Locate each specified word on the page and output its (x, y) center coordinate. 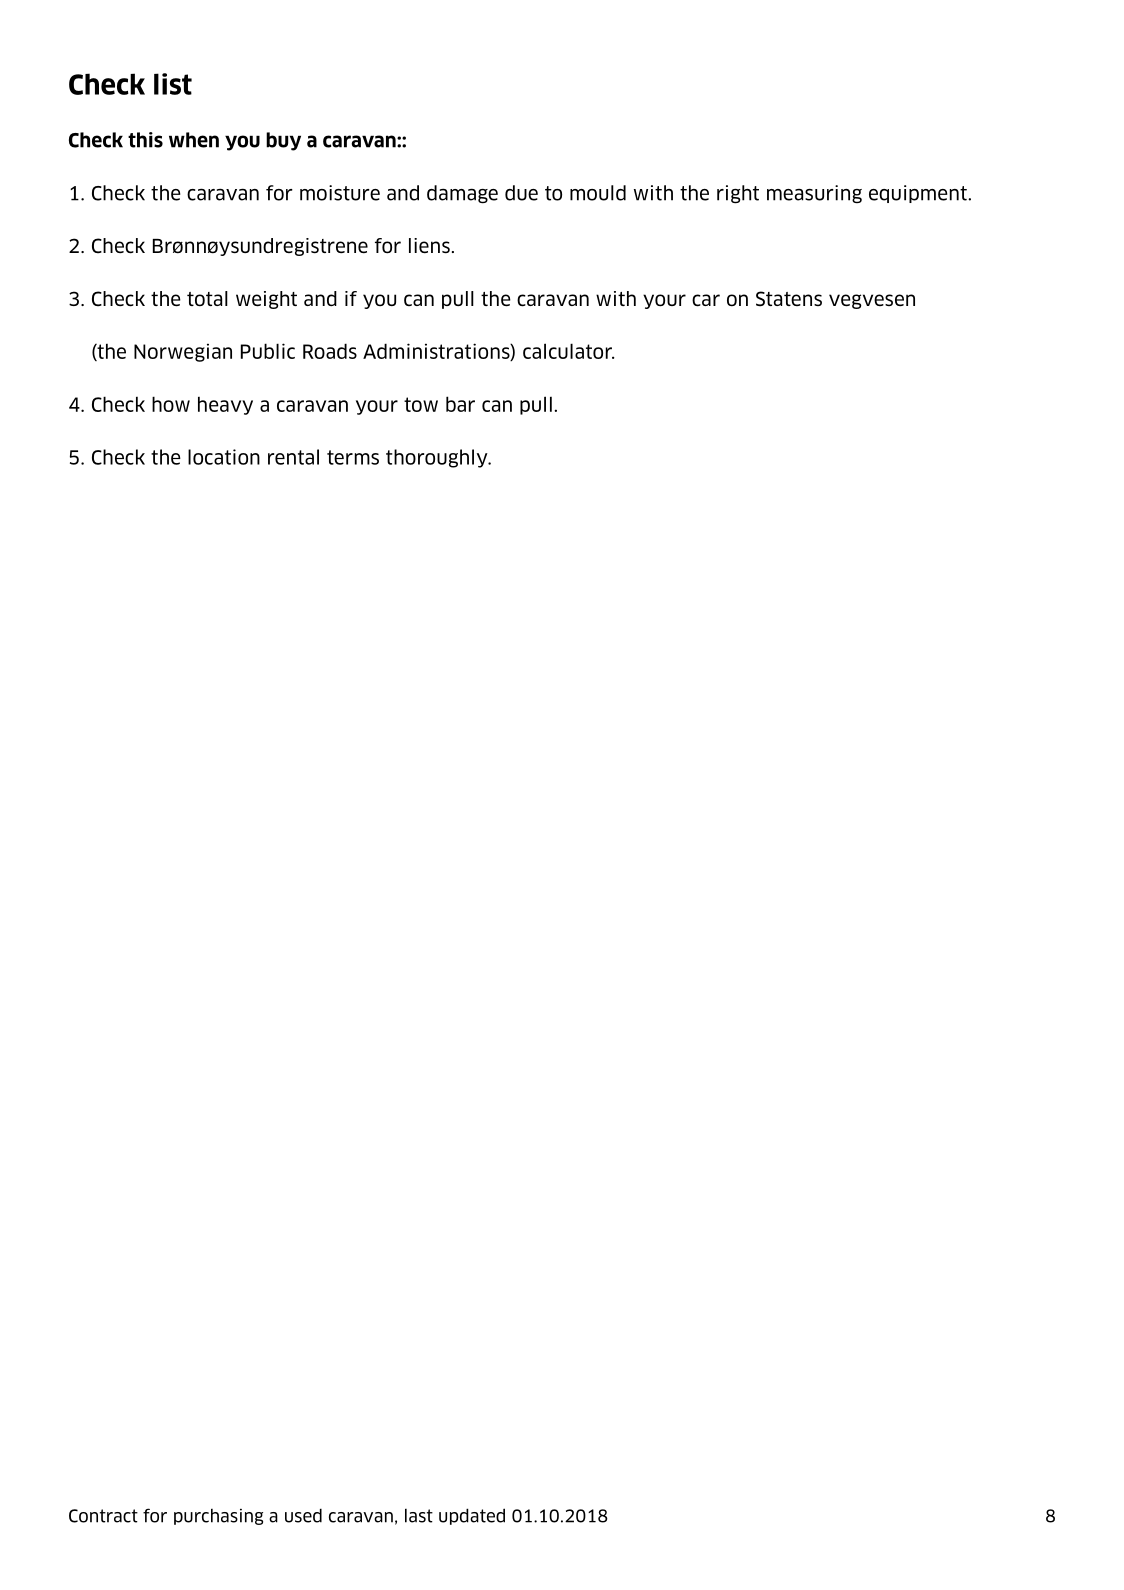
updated (472, 1516)
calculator (568, 351)
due (521, 193)
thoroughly (438, 458)
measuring (814, 194)
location (224, 457)
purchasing (218, 1517)
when (194, 140)
